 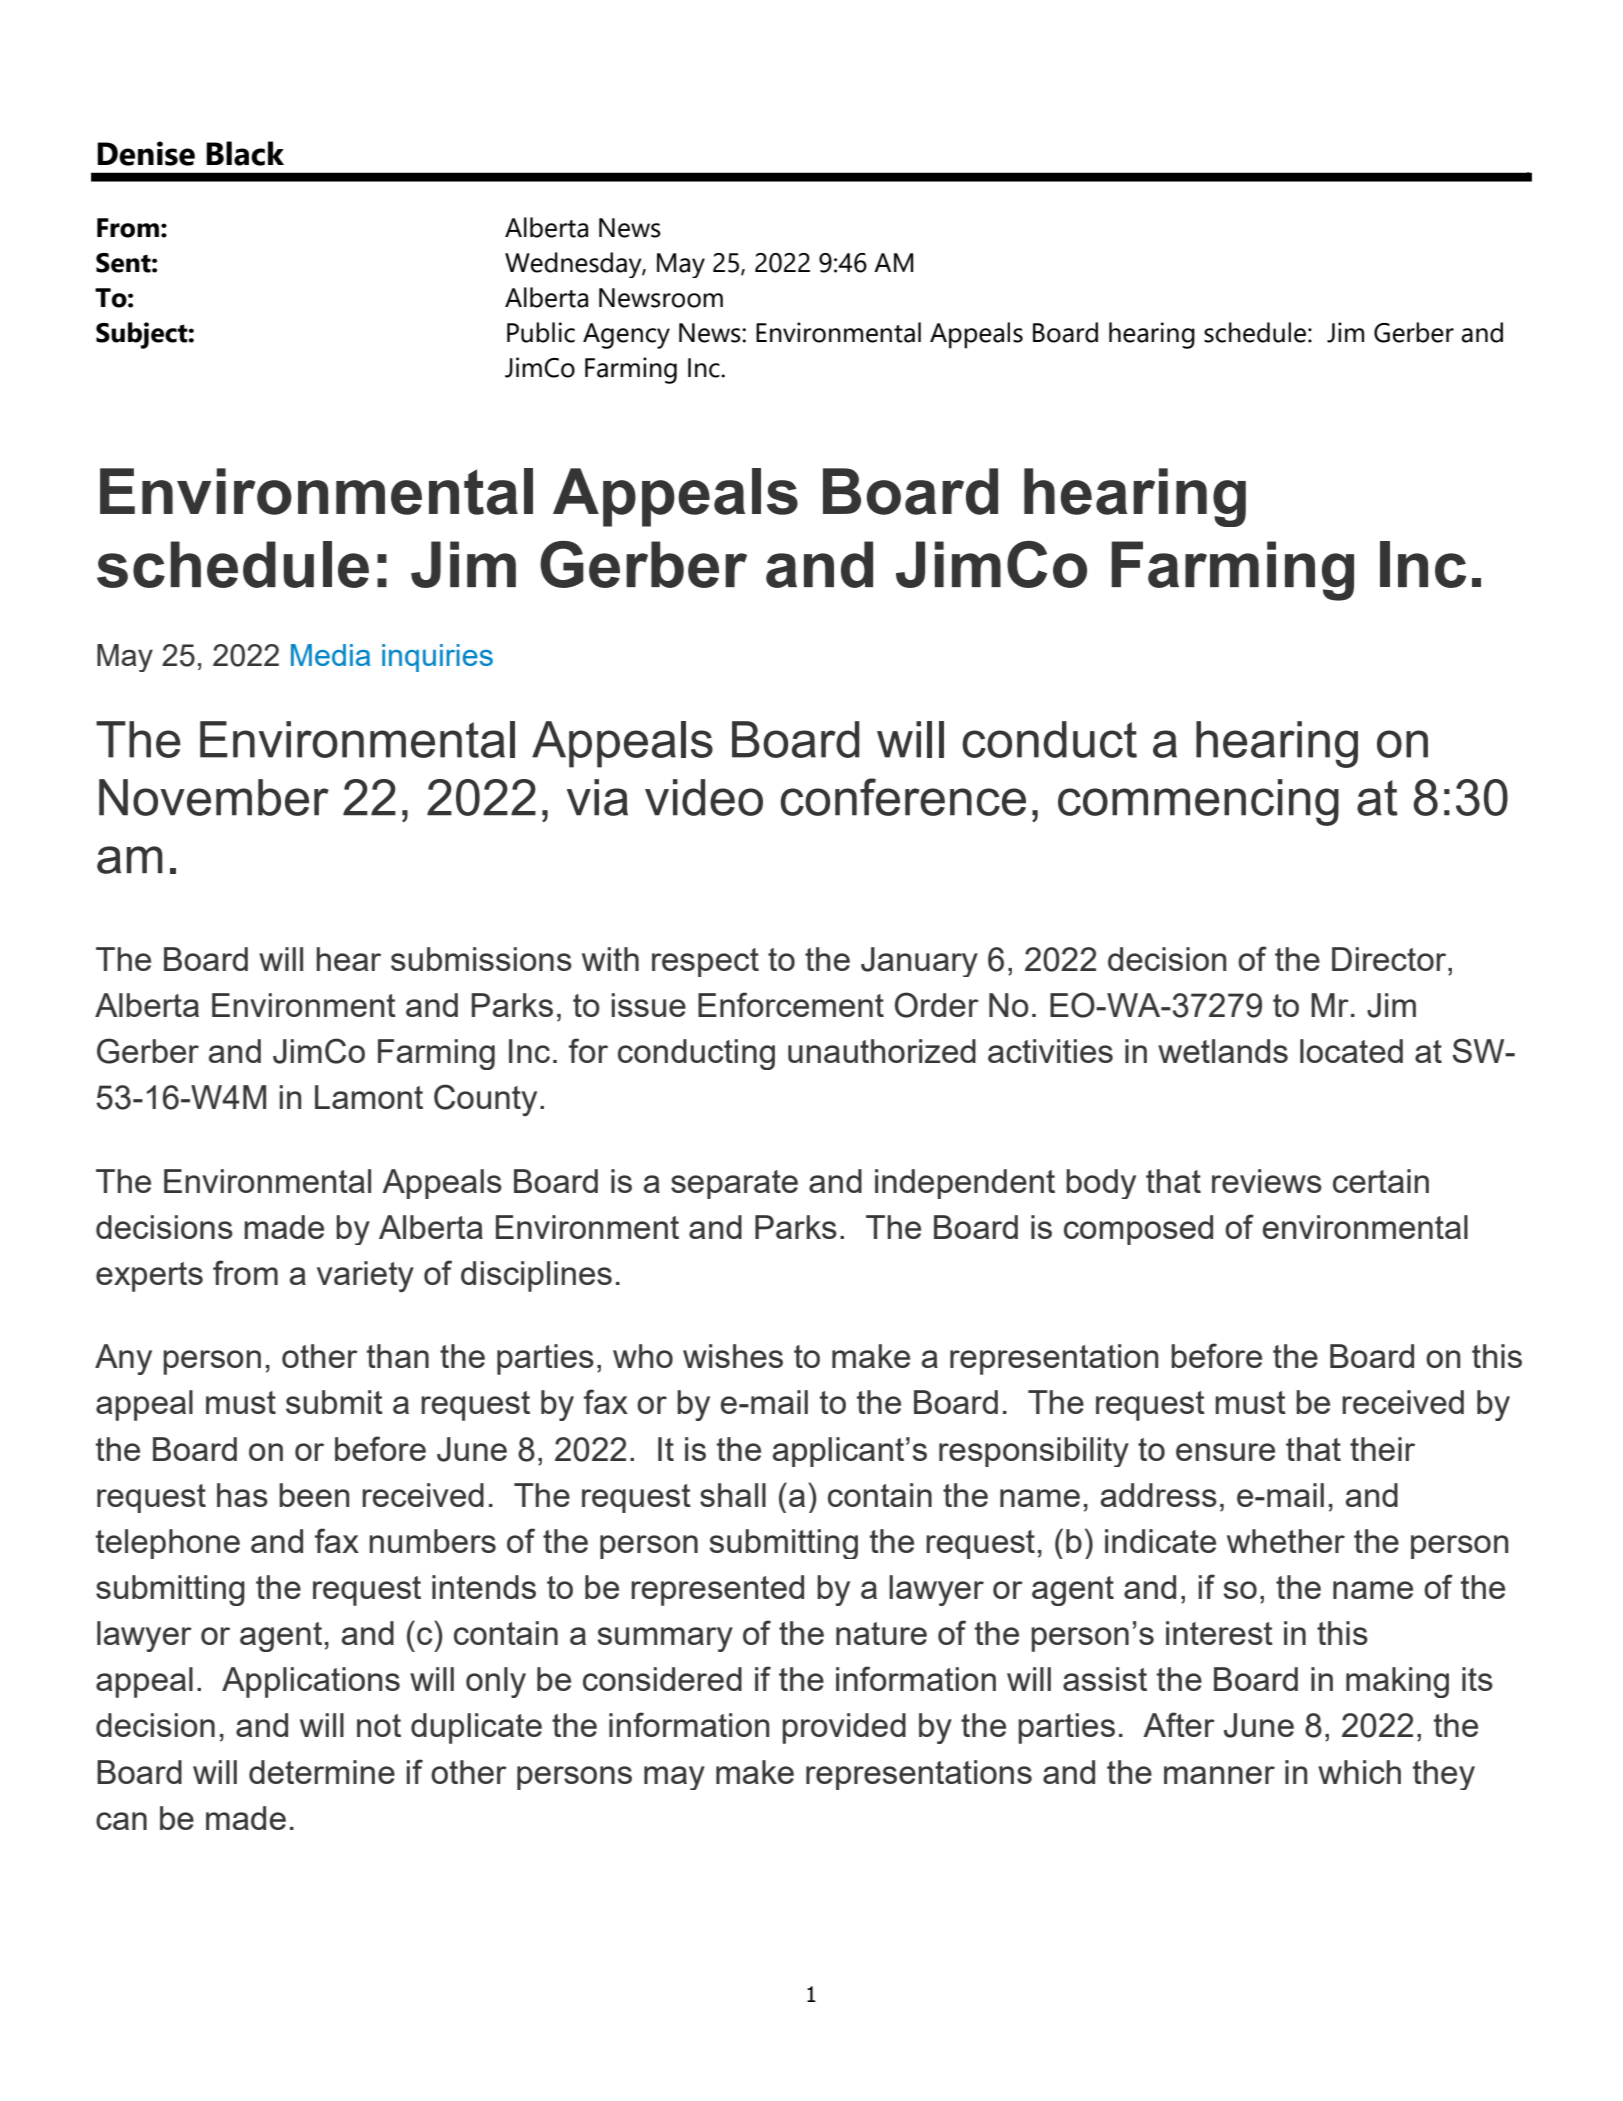 I want to click on provided, so click(x=844, y=1728).
